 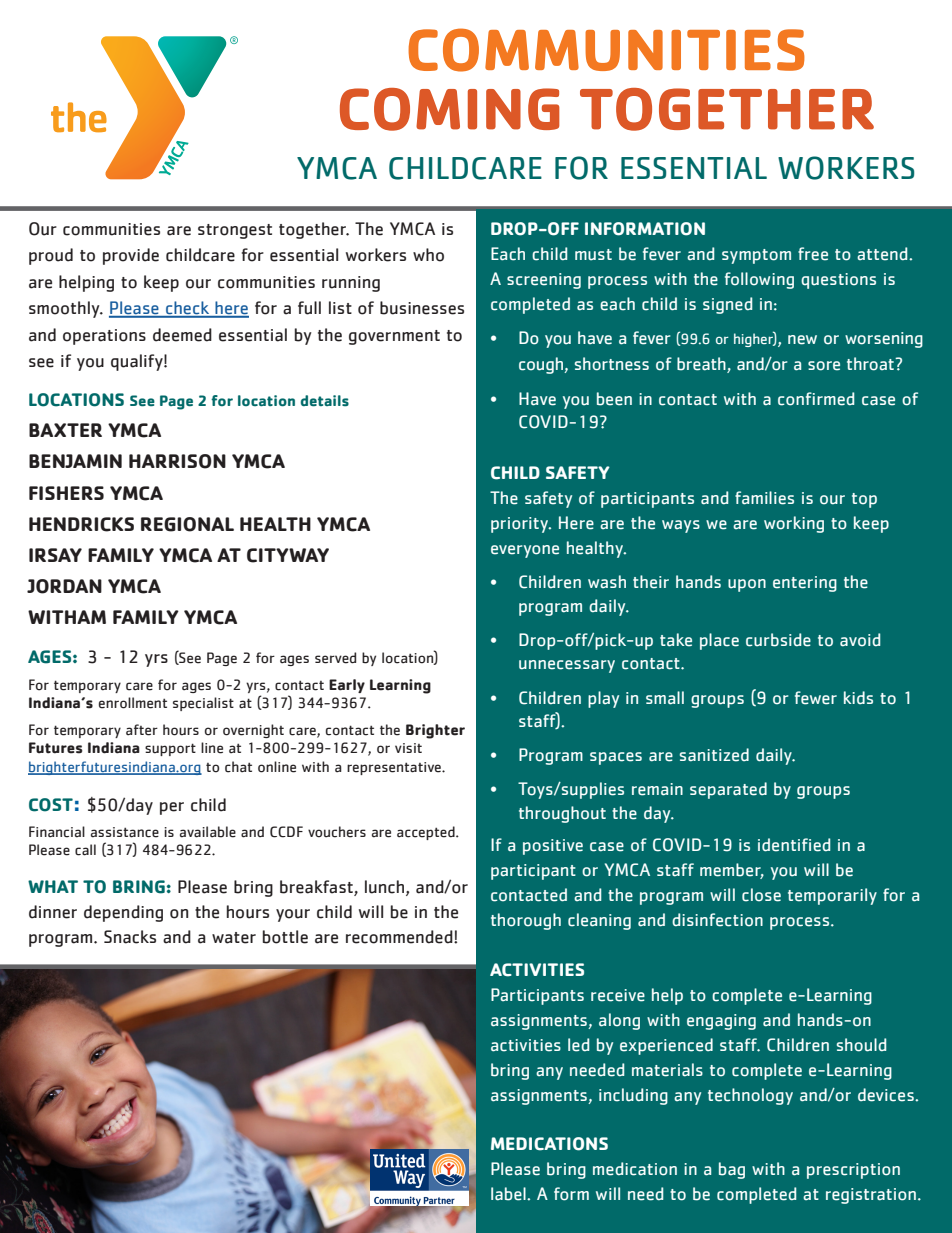 I want to click on confirmed, so click(x=816, y=399).
